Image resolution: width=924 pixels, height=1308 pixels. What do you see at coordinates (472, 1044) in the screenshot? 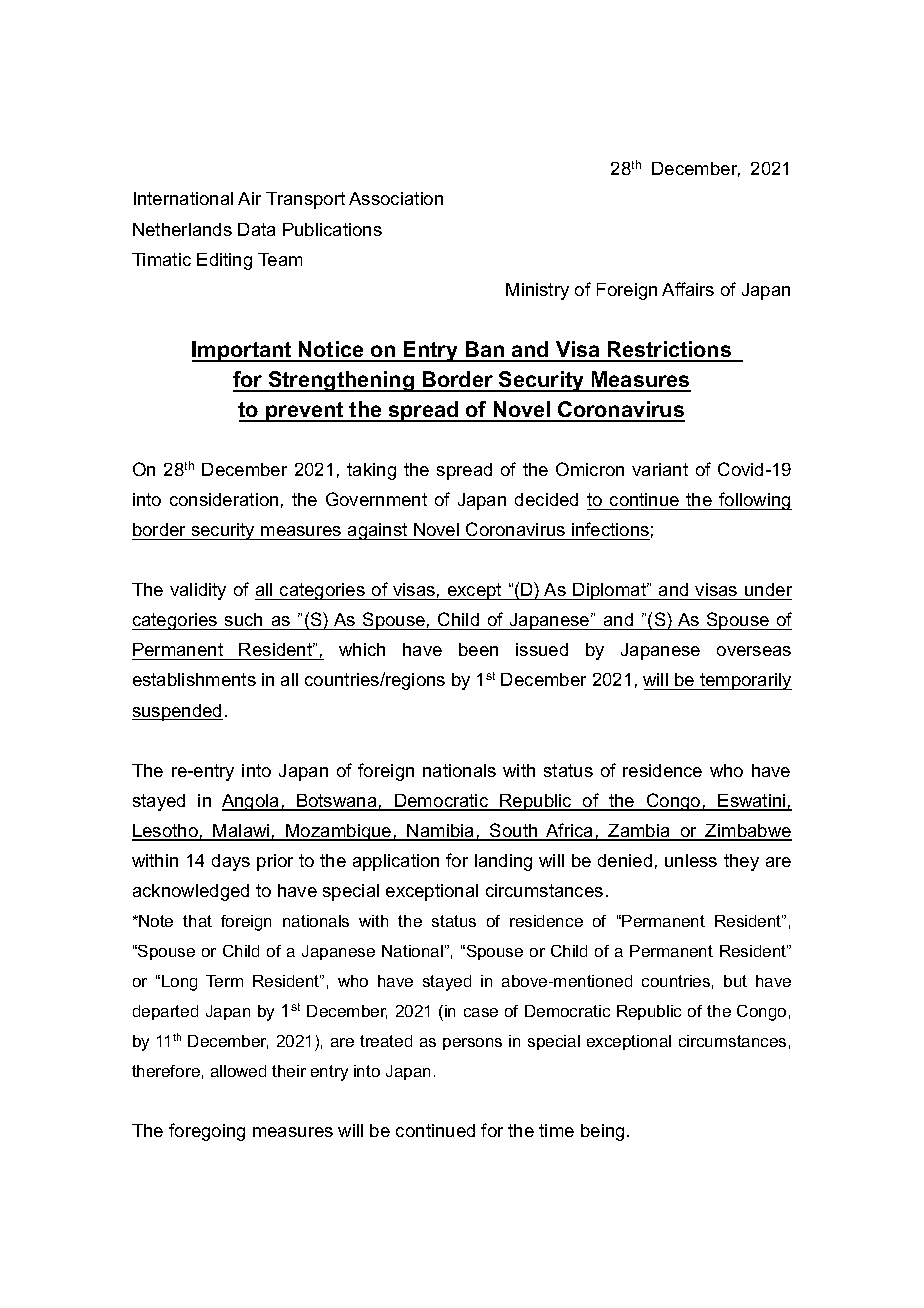
I see `persons` at bounding box center [472, 1044].
